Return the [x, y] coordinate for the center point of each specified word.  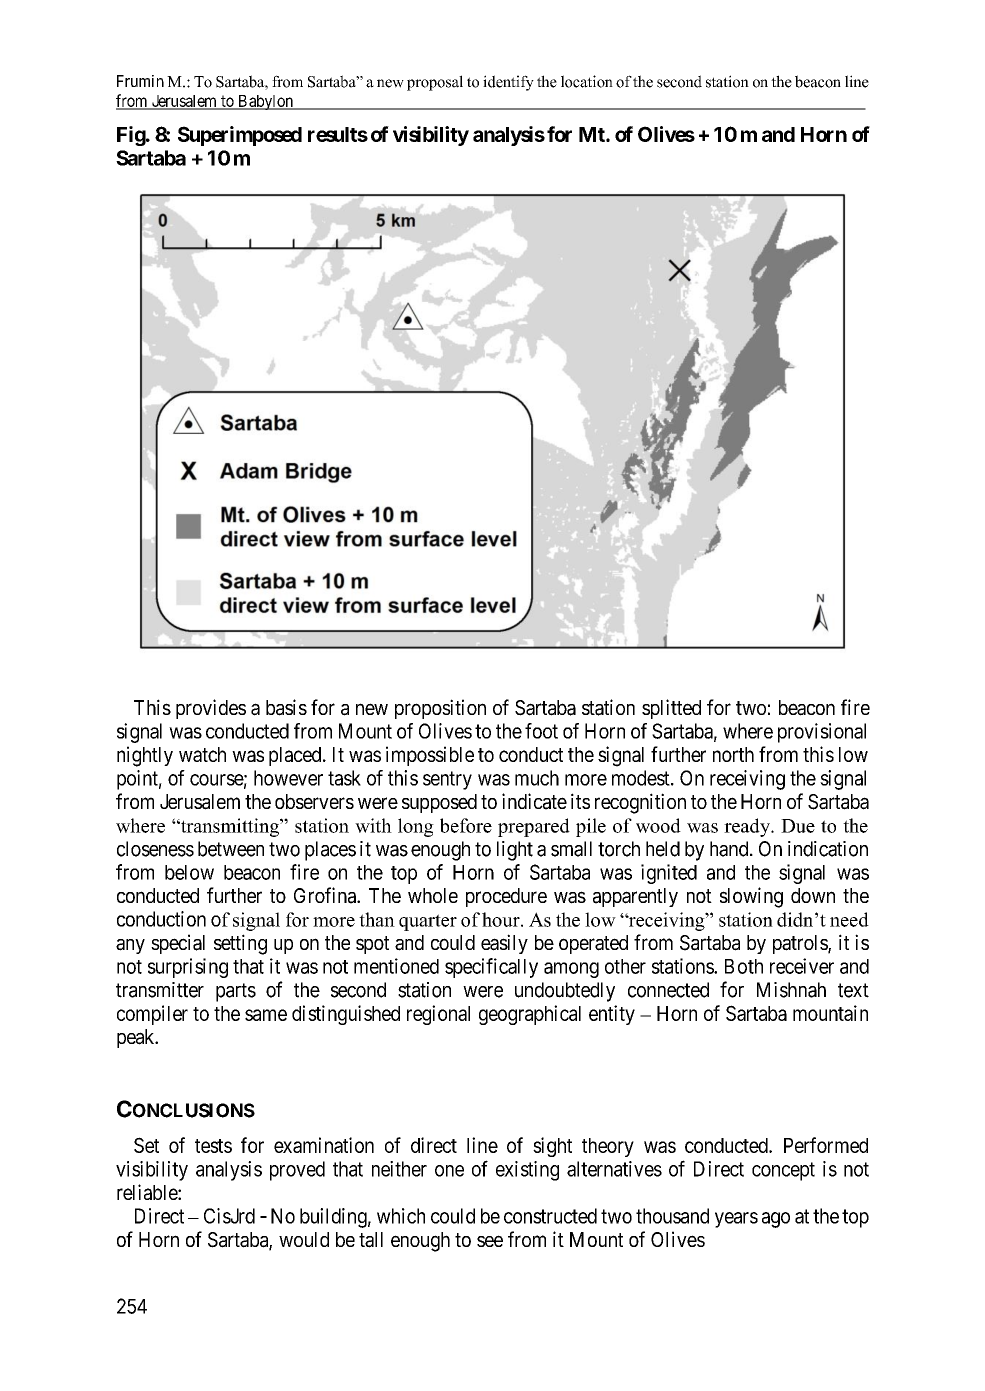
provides [211, 709]
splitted [671, 709]
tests [213, 1146]
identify [508, 83]
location [587, 81]
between [231, 849]
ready [748, 827]
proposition [440, 709]
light [515, 851]
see [490, 1241]
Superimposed [240, 136]
